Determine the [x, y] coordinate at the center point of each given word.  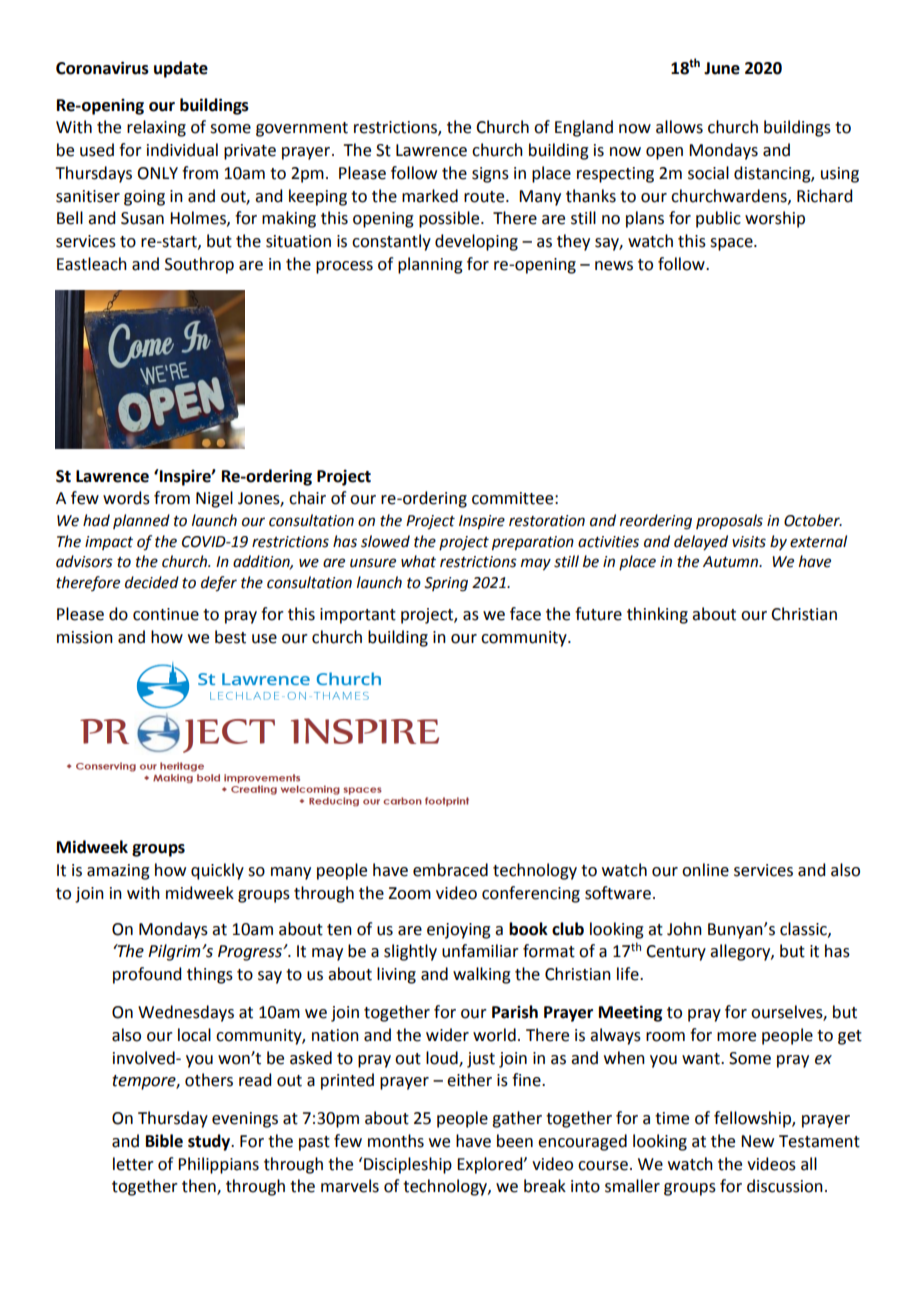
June [722, 68]
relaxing [156, 128]
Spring [446, 584]
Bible [164, 1141]
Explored [491, 1165]
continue [166, 614]
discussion [785, 1186]
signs [490, 175]
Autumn [732, 562]
